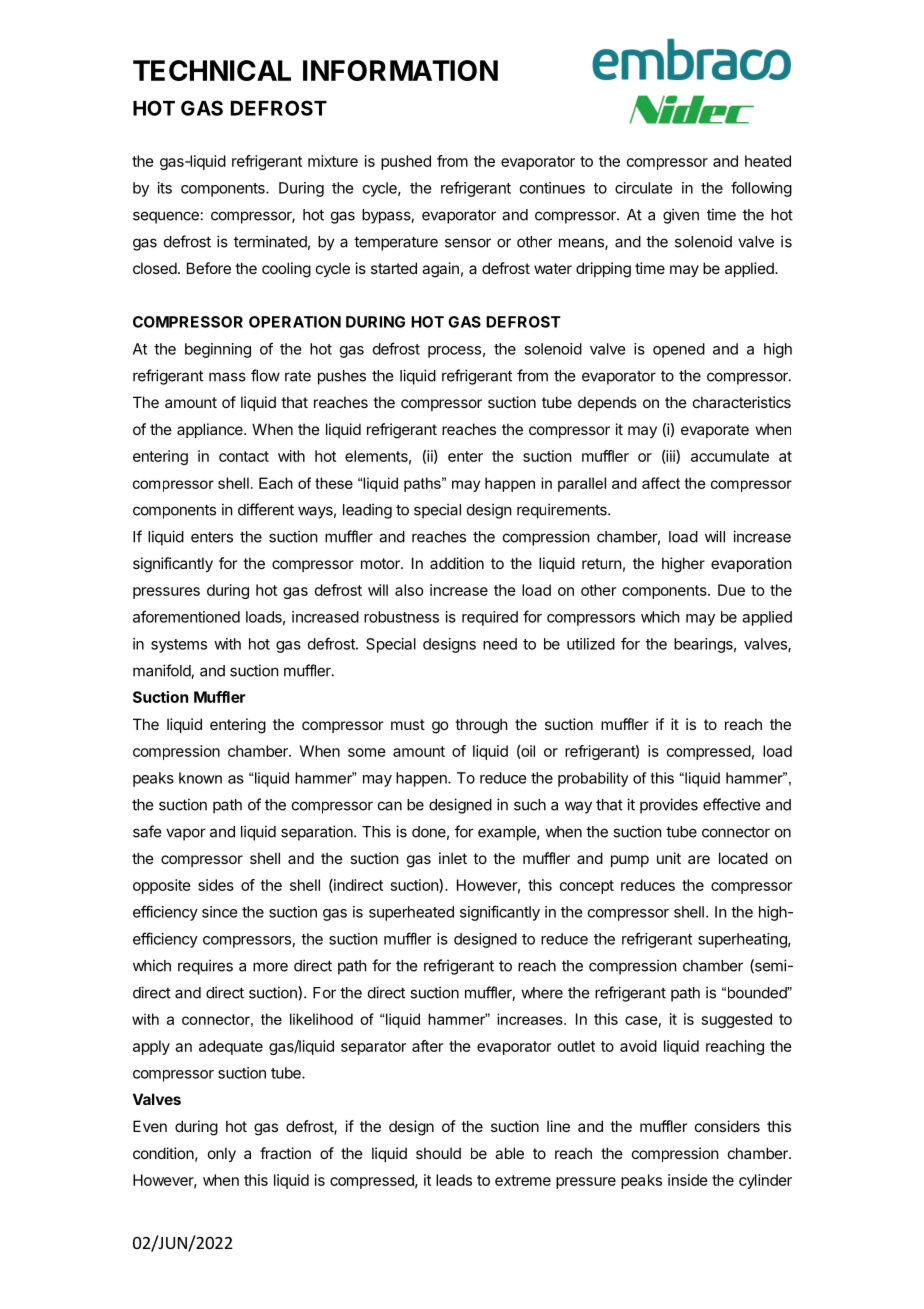 This screenshot has height=1309, width=924. Describe the element at coordinates (438, 1153) in the screenshot. I see `should` at that location.
